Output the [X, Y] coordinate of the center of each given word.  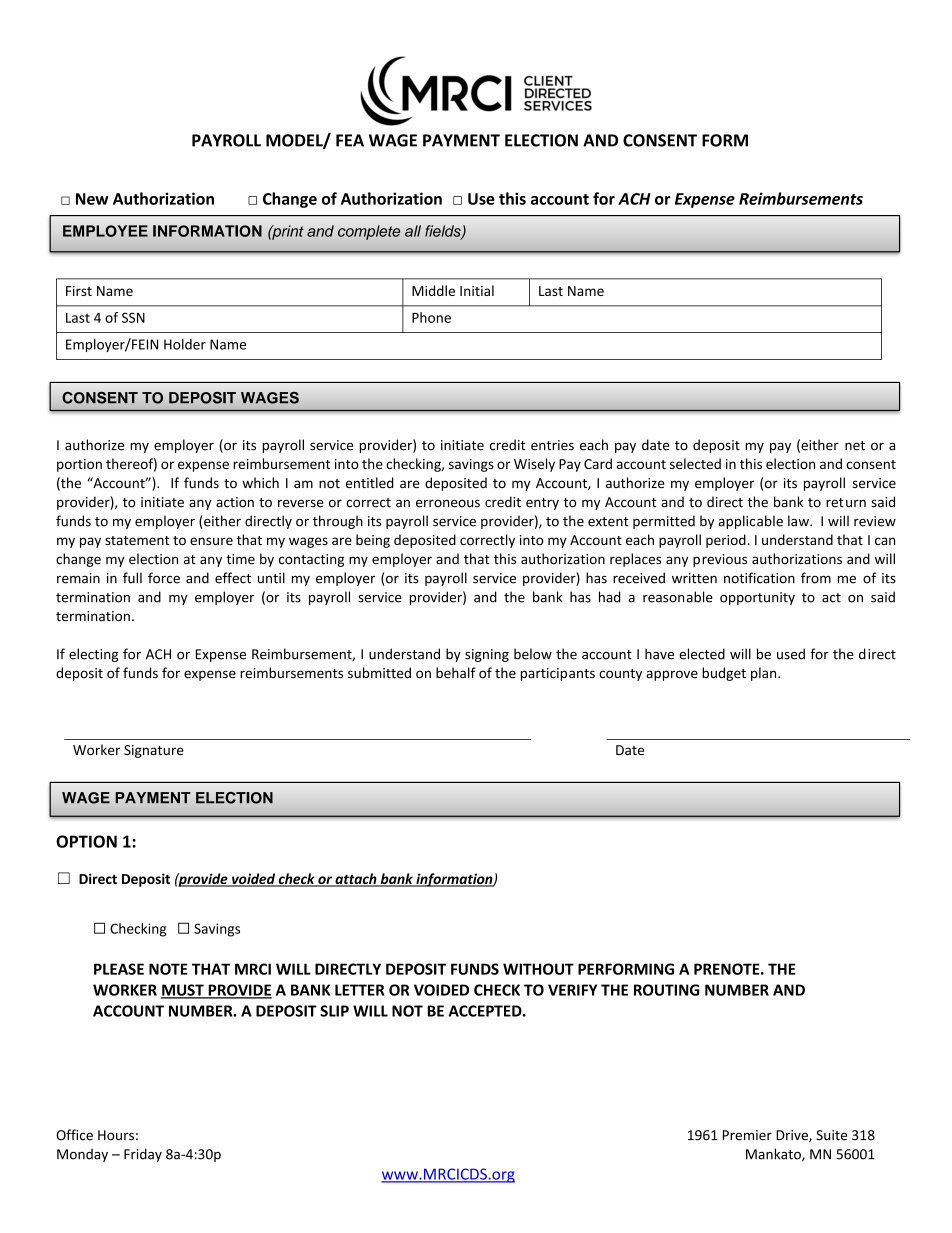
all [413, 231]
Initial [477, 290]
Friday [143, 1155]
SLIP [334, 1011]
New [92, 199]
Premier [747, 1135]
